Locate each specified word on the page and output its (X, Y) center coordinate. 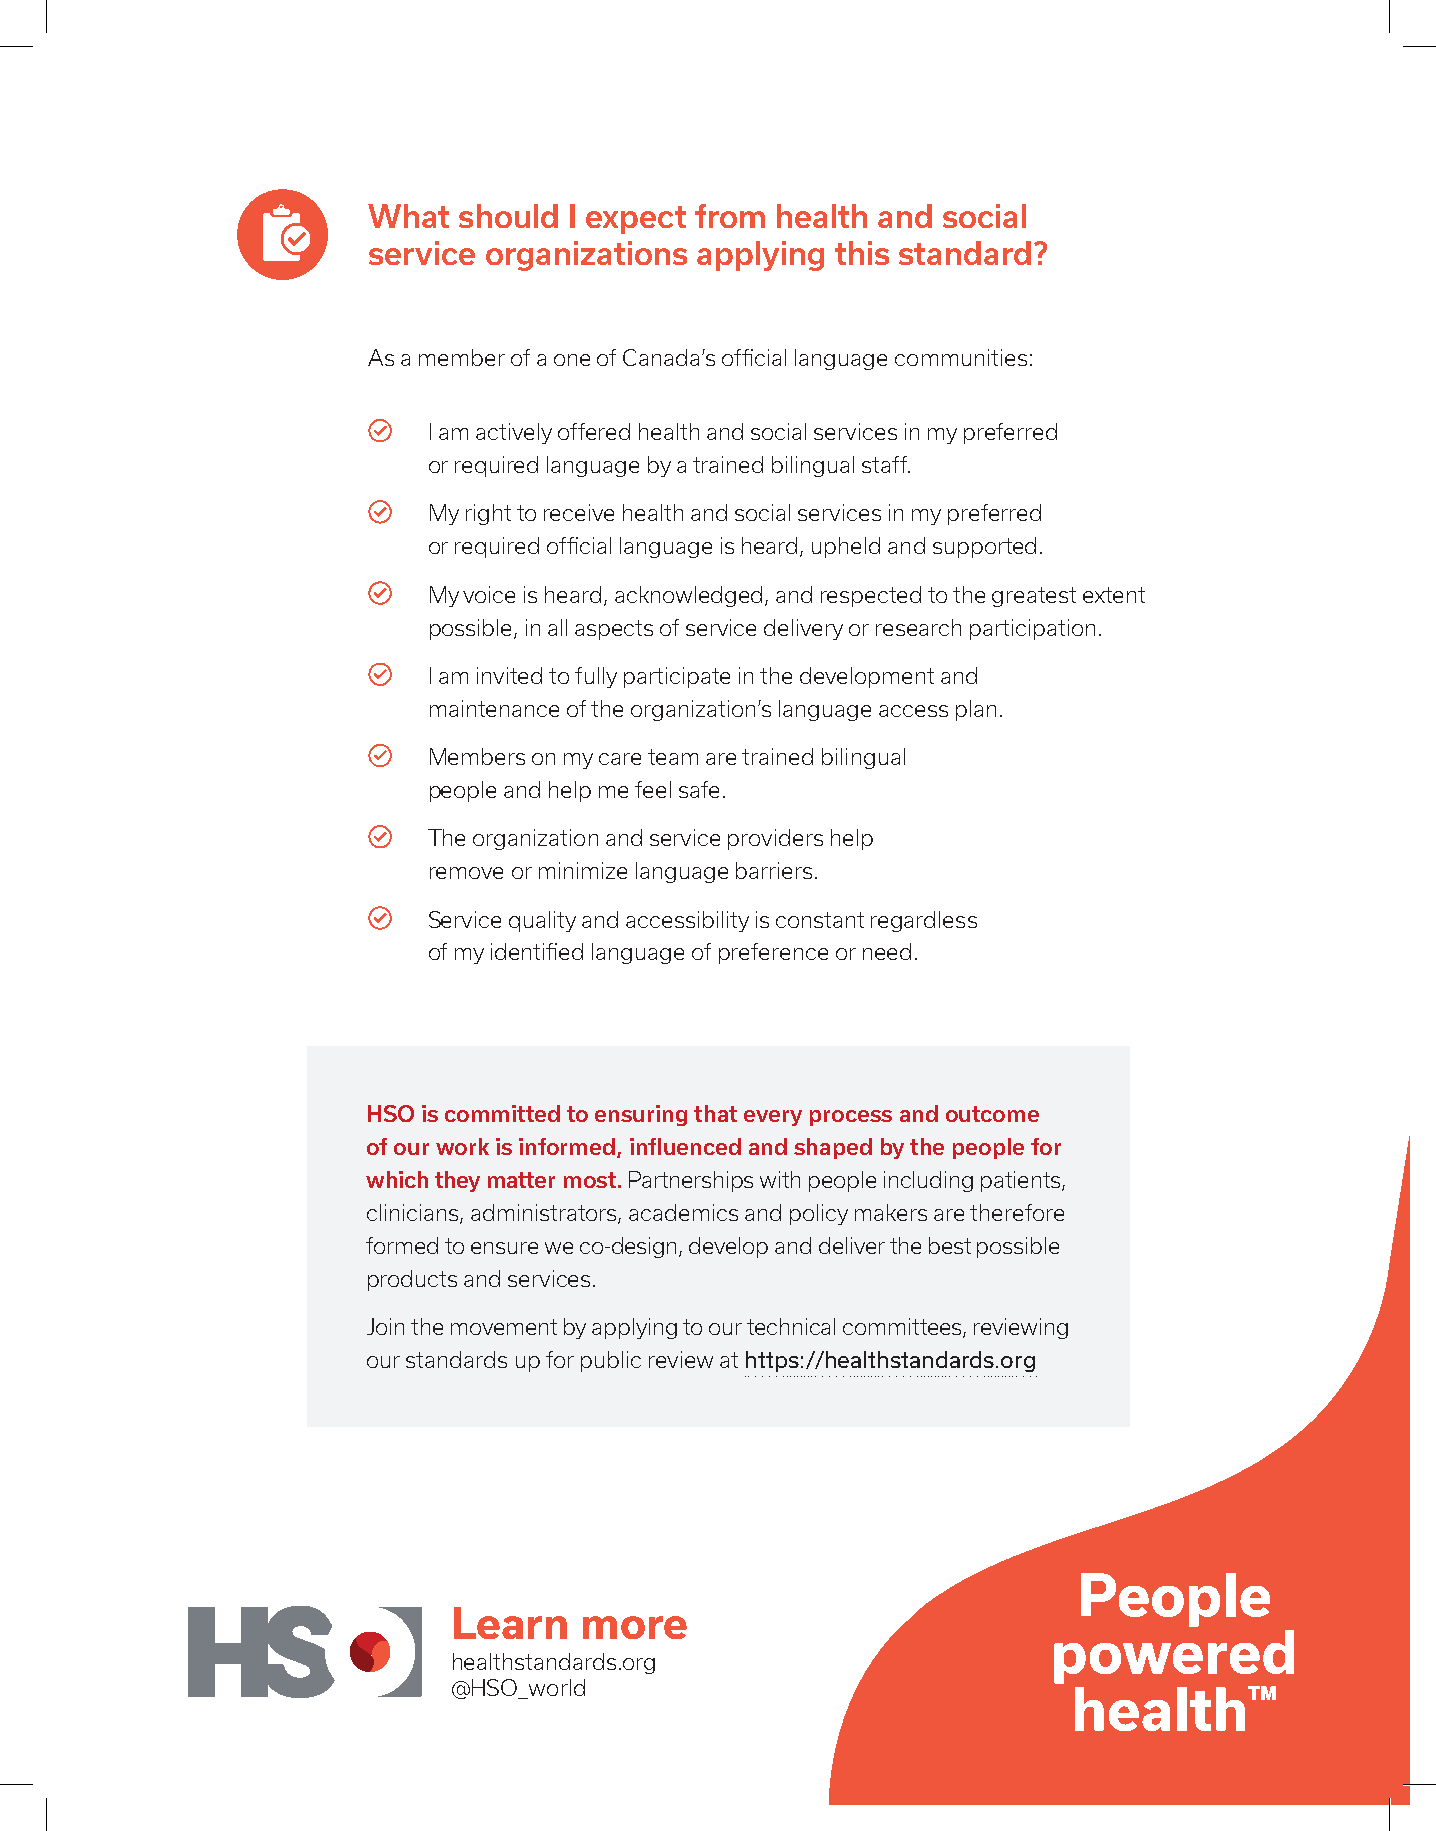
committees (903, 1328)
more (635, 1627)
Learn (510, 1623)
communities (961, 357)
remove (466, 873)
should (508, 216)
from (730, 216)
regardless (924, 921)
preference (773, 953)
